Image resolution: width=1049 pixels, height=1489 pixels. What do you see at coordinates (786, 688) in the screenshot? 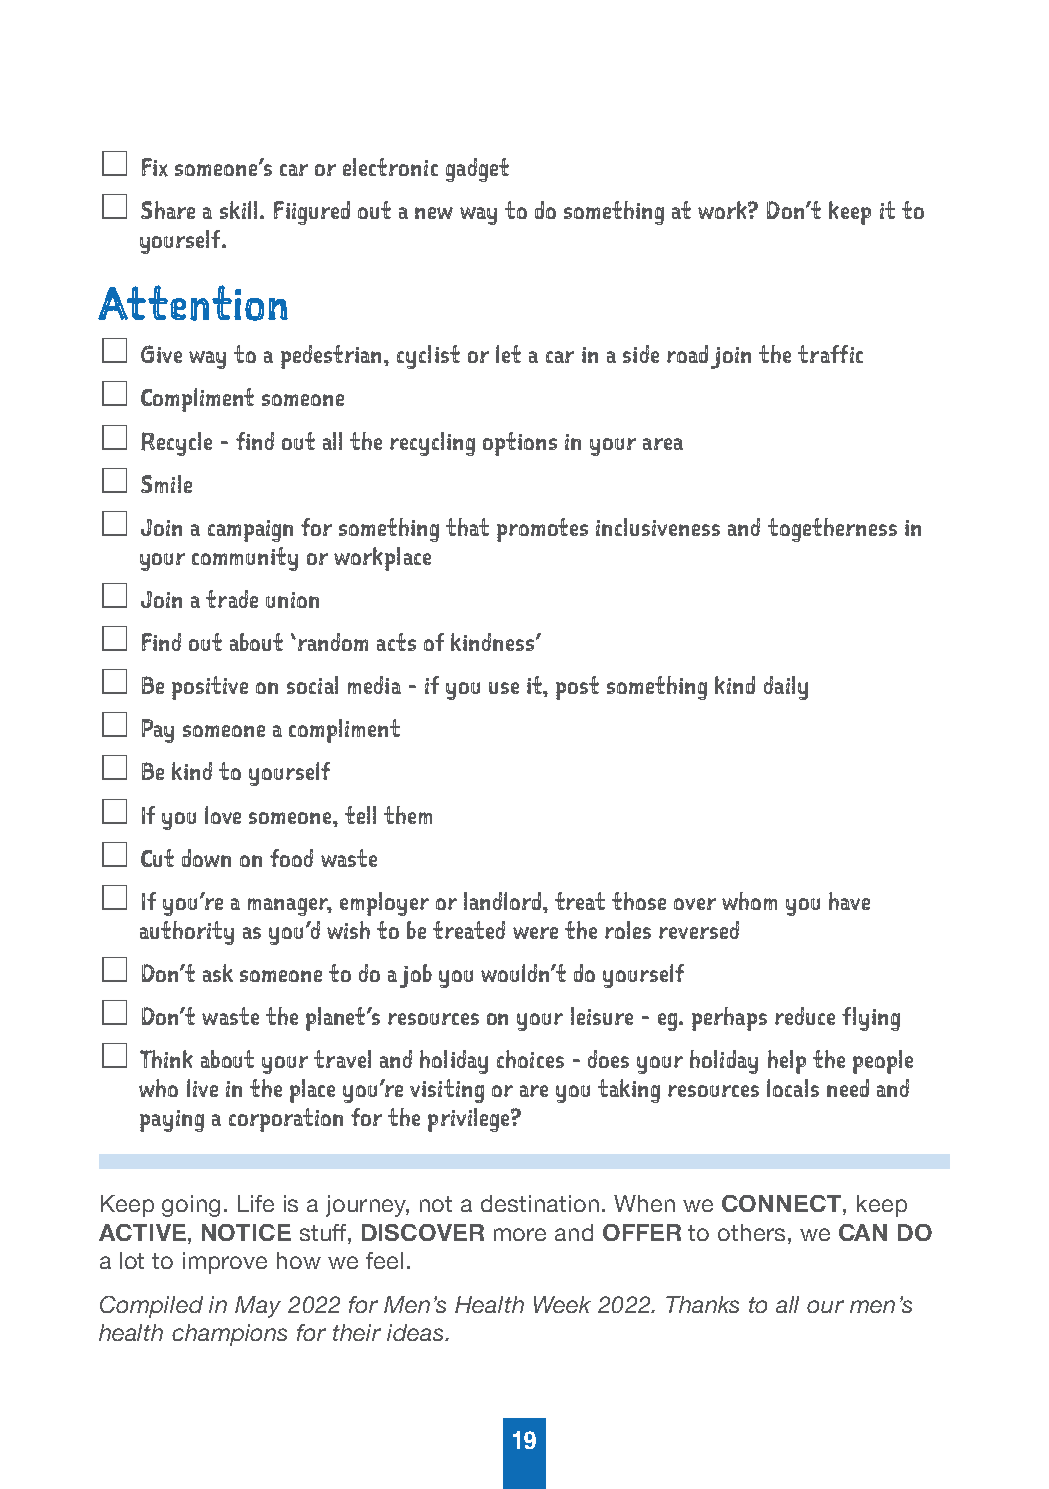
I see `daily` at bounding box center [786, 688].
